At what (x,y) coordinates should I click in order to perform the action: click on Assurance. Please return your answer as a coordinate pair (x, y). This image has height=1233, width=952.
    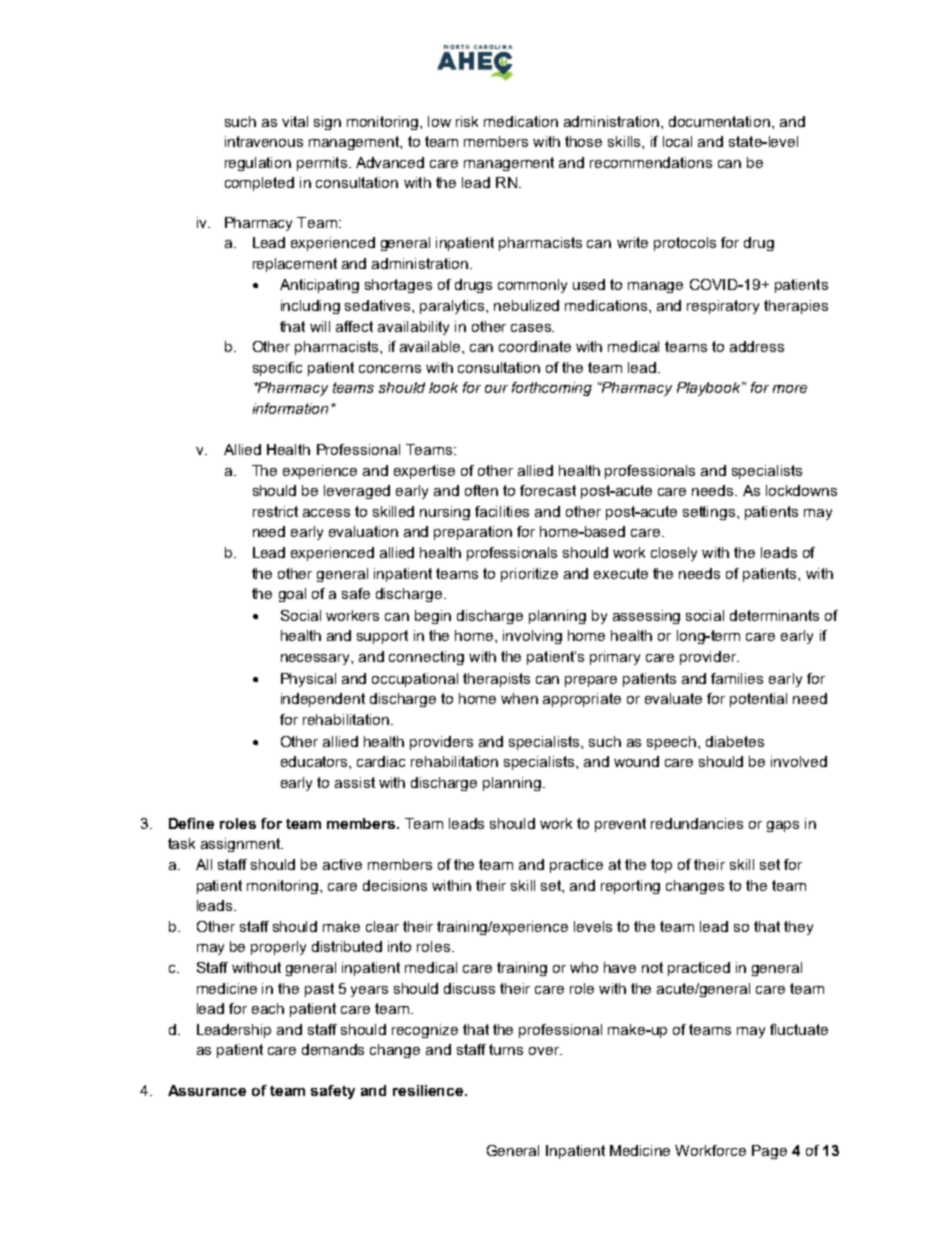
    Looking at the image, I should click on (207, 1090).
